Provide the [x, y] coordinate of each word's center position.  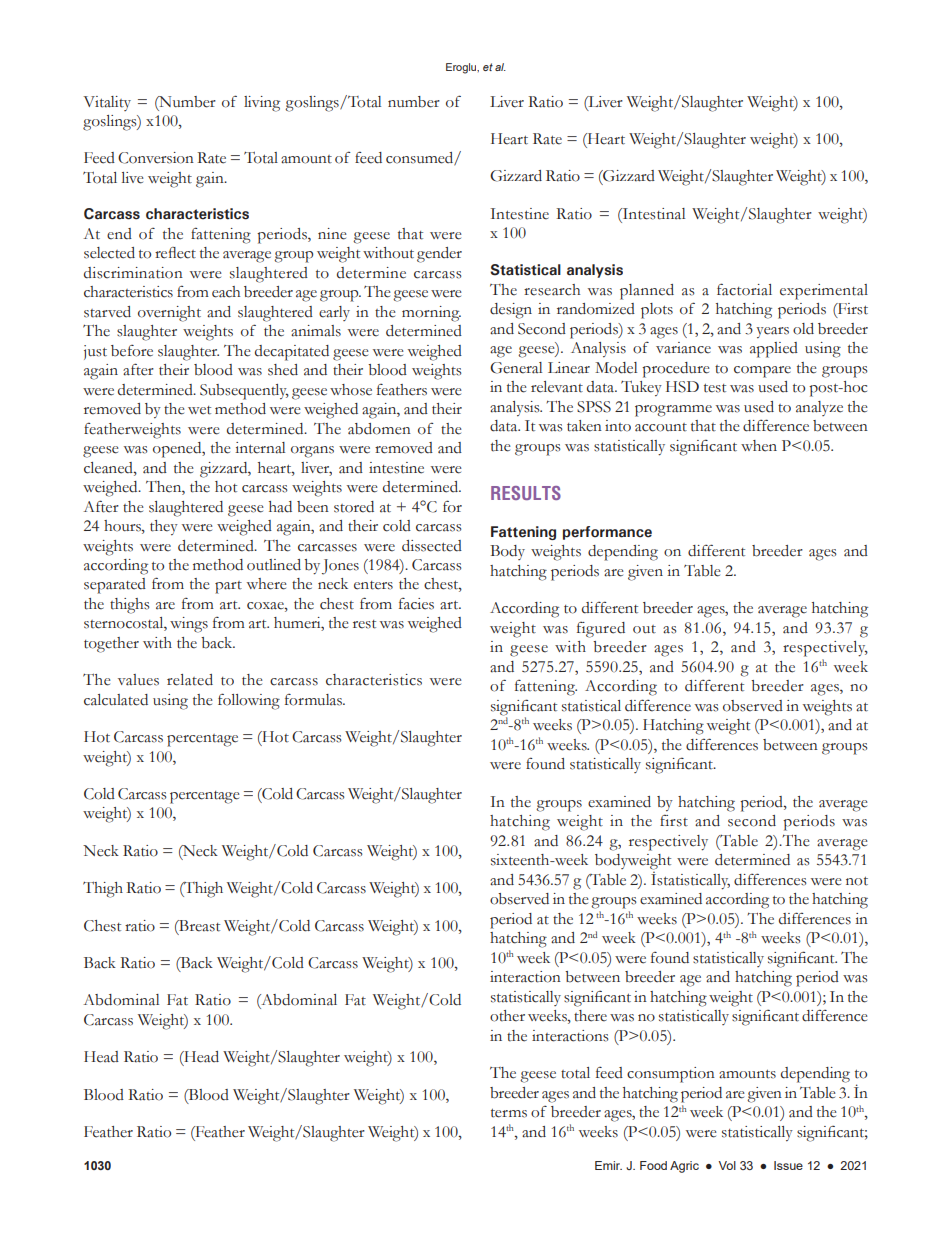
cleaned [109, 468]
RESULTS [526, 493]
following [249, 701]
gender [439, 255]
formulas [315, 700]
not [857, 881]
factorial [744, 289]
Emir [608, 1165]
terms [509, 1113]
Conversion [156, 158]
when [759, 446]
